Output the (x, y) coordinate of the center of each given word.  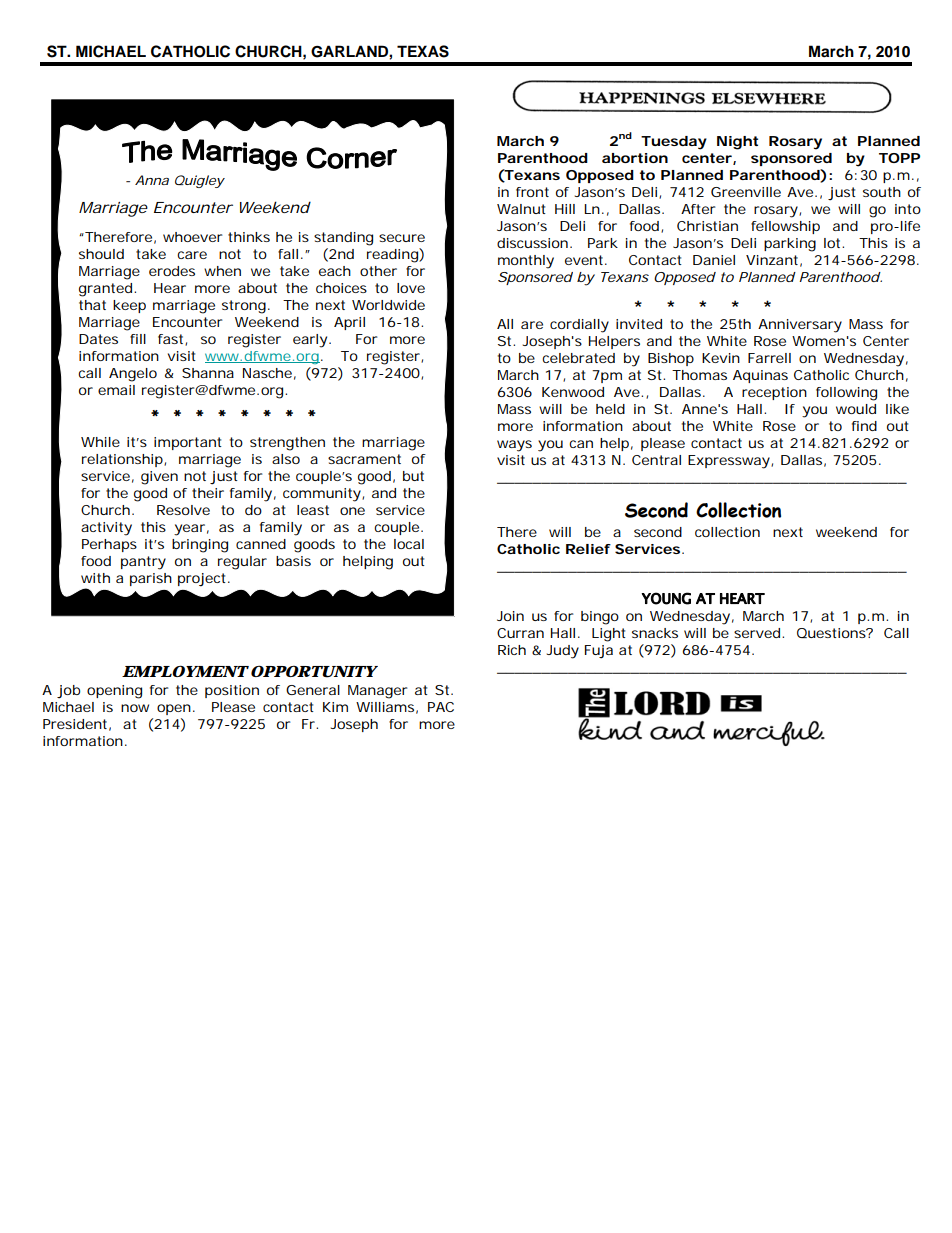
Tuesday (674, 143)
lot (833, 243)
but (413, 476)
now (135, 708)
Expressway (730, 462)
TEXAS (423, 51)
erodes (172, 271)
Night (737, 143)
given (159, 478)
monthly (526, 262)
